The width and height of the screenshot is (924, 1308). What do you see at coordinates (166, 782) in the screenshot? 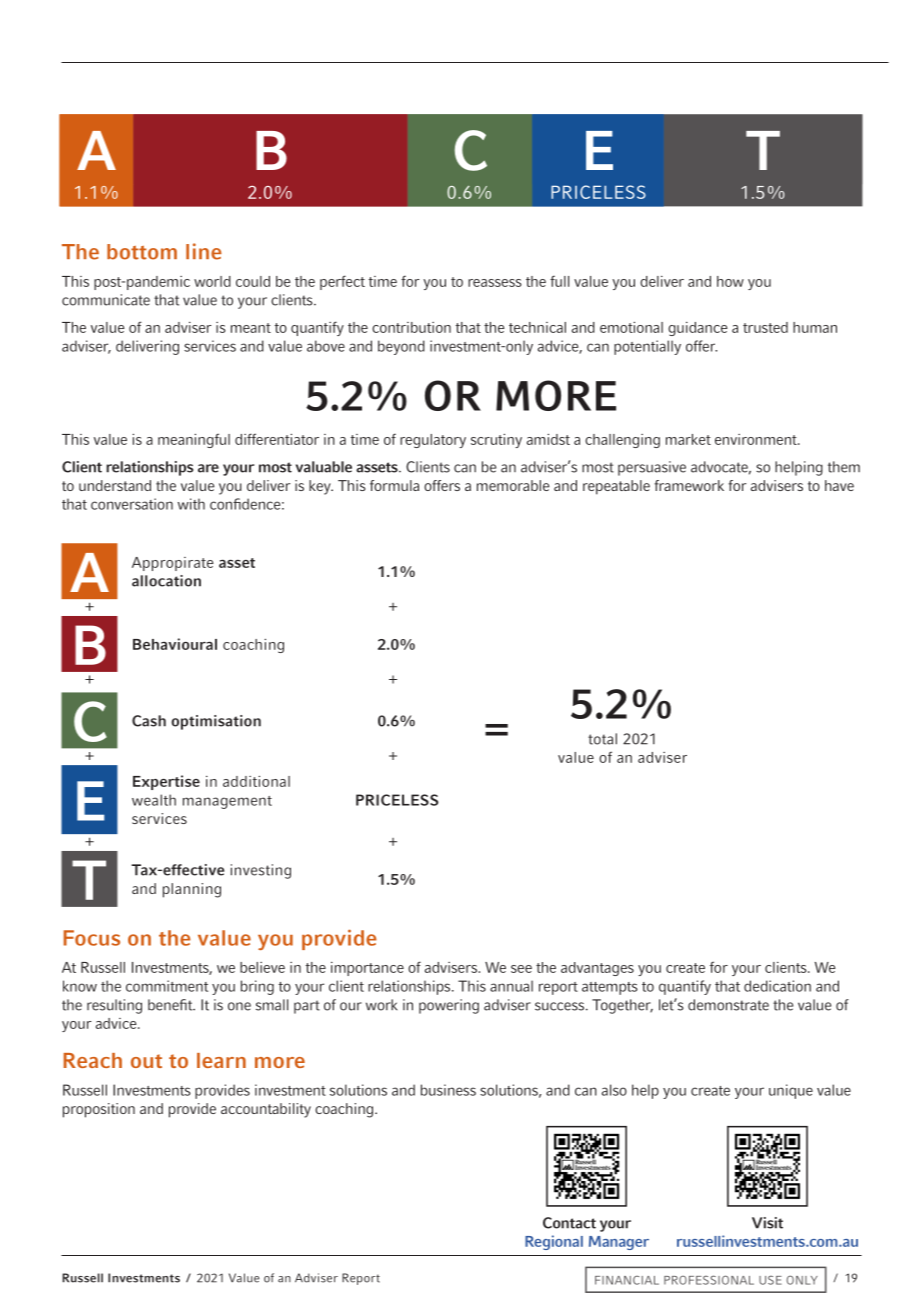
I see `Expertise` at bounding box center [166, 782].
